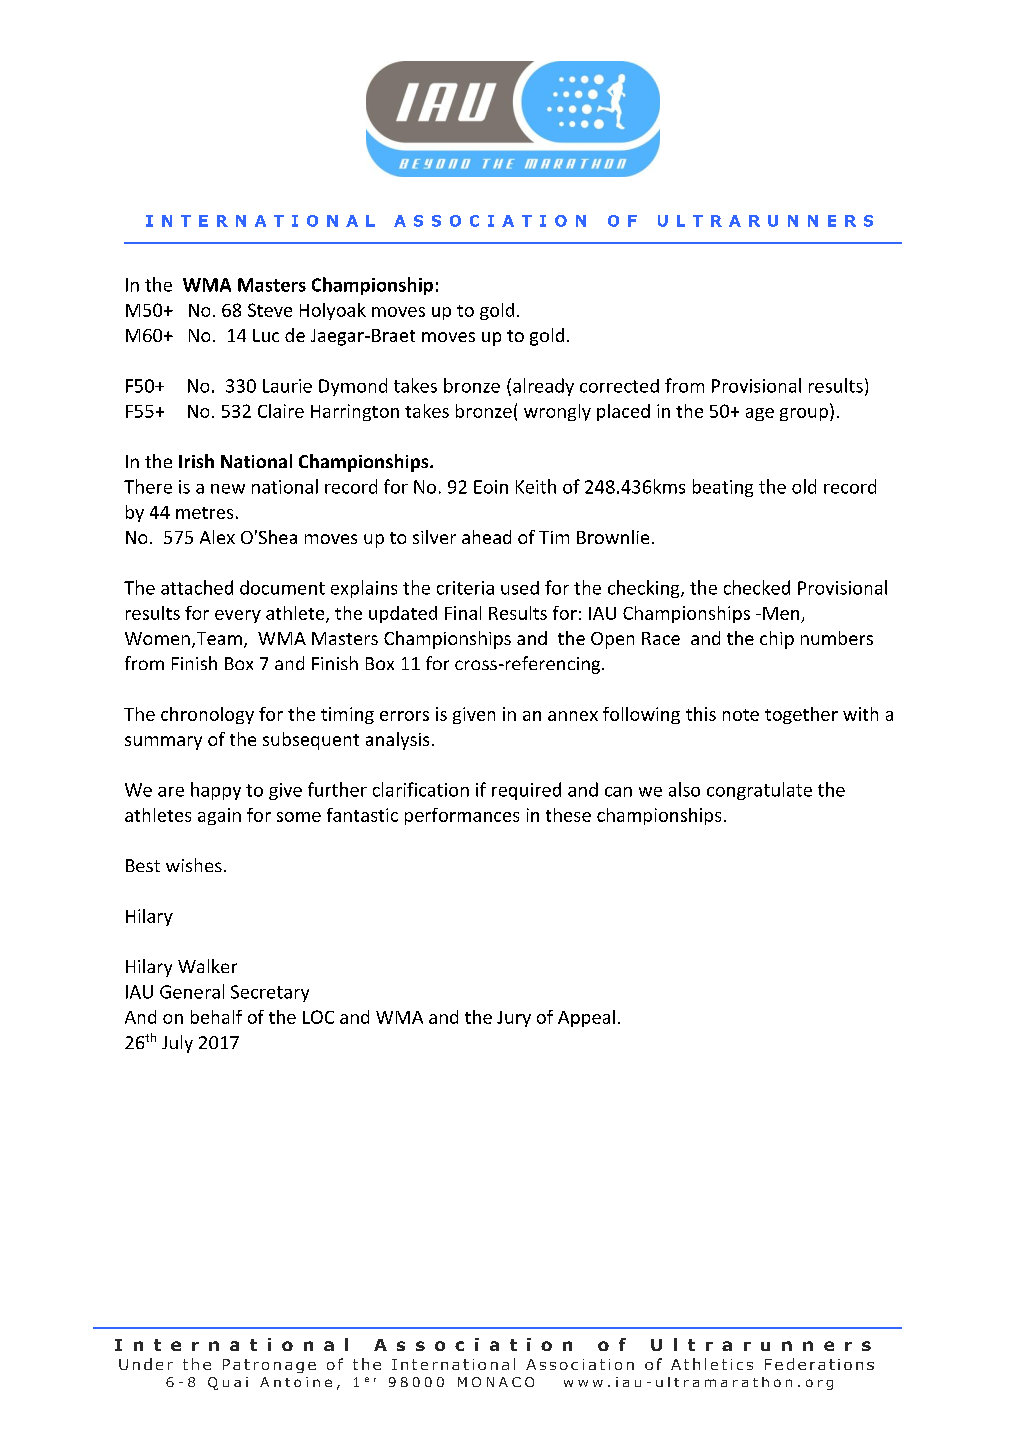 This document has height=1451, width=1026. What do you see at coordinates (216, 791) in the document?
I see `happy` at bounding box center [216, 791].
